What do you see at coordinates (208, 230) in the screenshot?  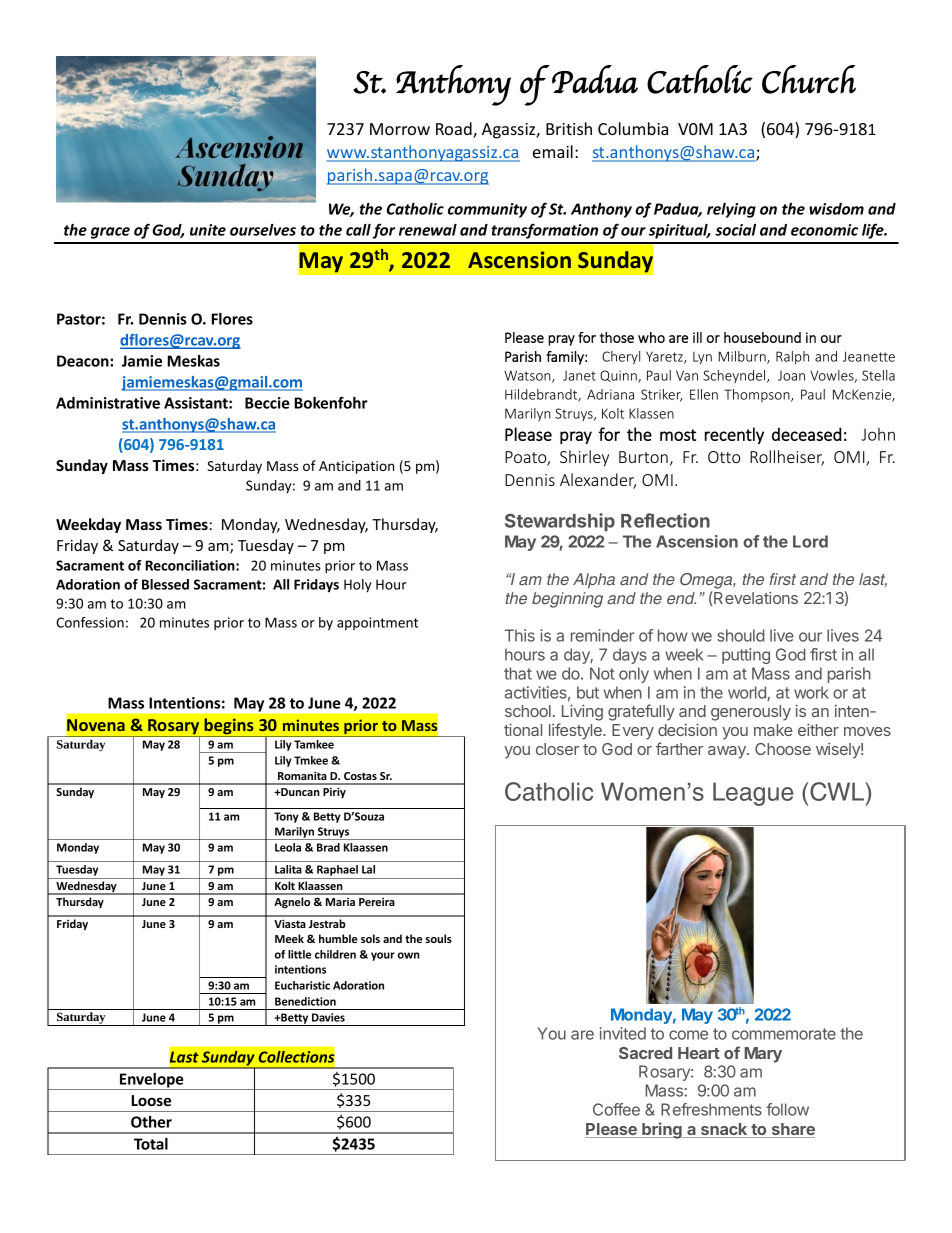 I see `unite` at bounding box center [208, 230].
